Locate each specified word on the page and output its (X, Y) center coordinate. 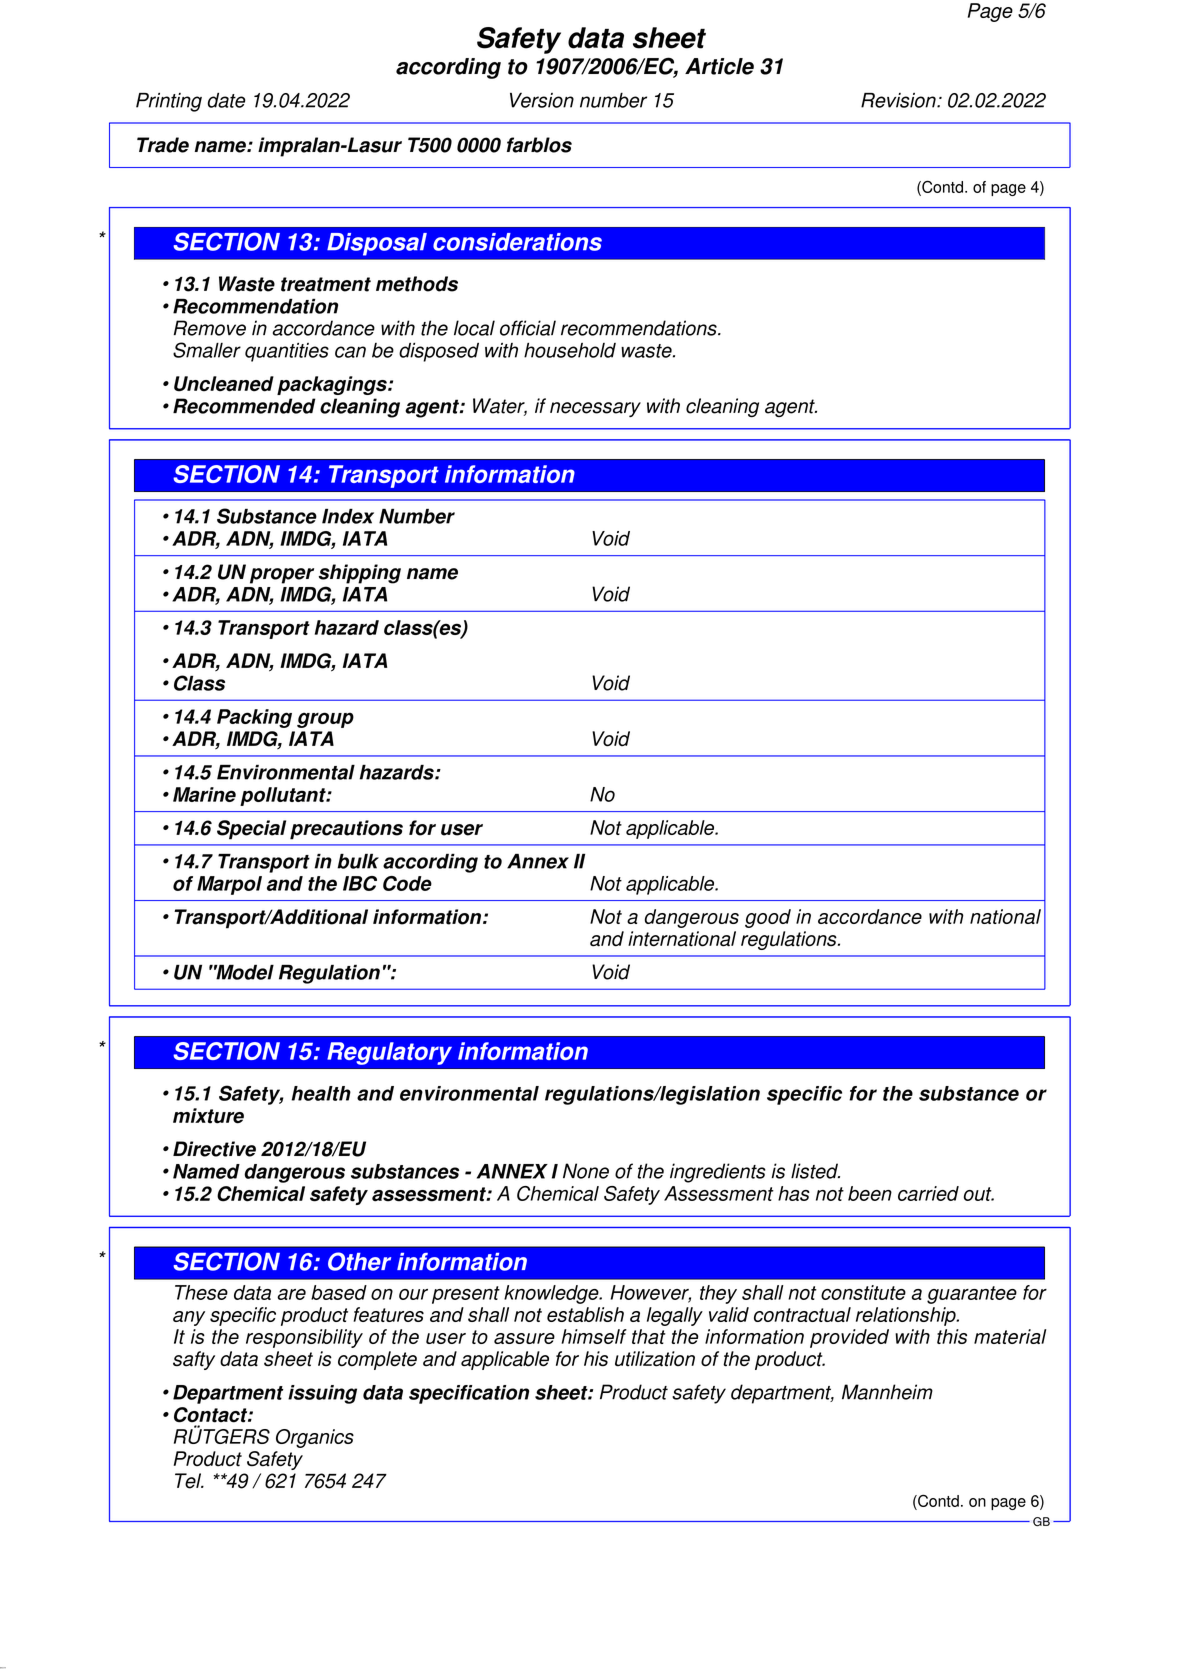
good (768, 918)
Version (542, 100)
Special (251, 830)
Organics (315, 1438)
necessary (595, 409)
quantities (287, 352)
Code (407, 883)
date (226, 100)
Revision (899, 100)
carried (928, 1193)
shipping (359, 574)
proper (282, 576)
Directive (214, 1149)
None (586, 1171)
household (570, 350)
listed (815, 1171)
